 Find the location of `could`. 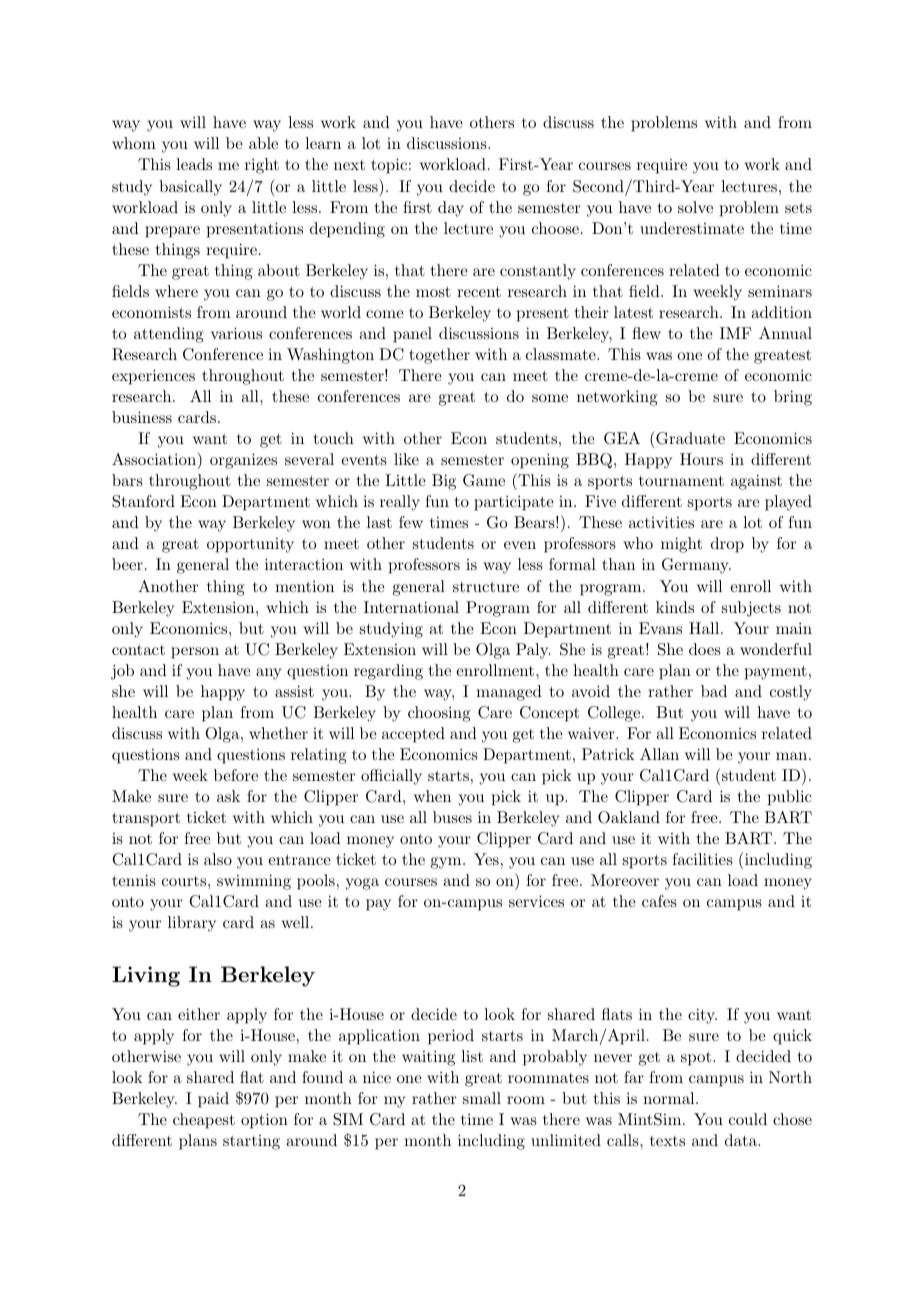

could is located at coordinates (748, 1119).
